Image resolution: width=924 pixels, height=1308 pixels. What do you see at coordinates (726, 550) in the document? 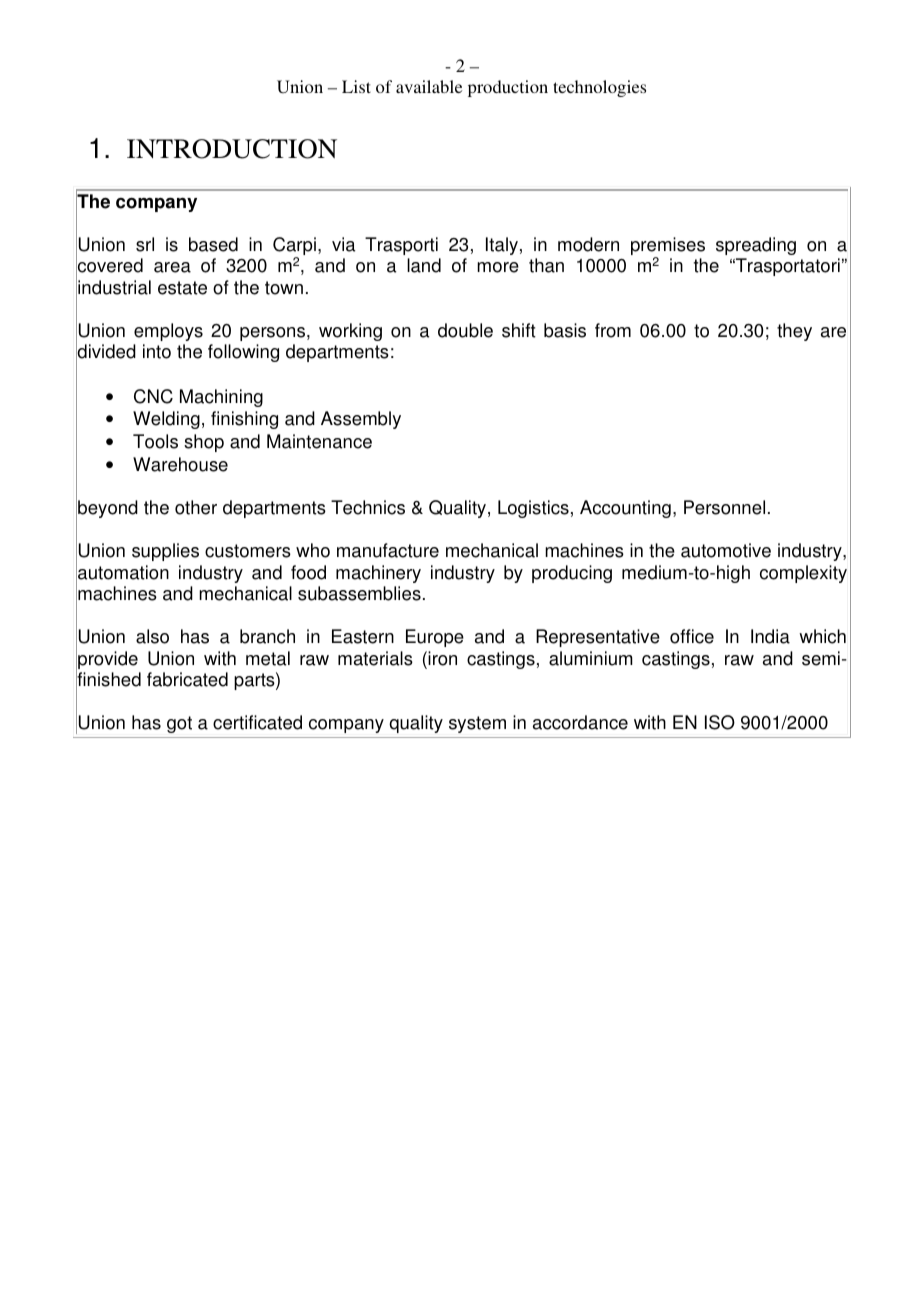
I see `automotive` at bounding box center [726, 550].
